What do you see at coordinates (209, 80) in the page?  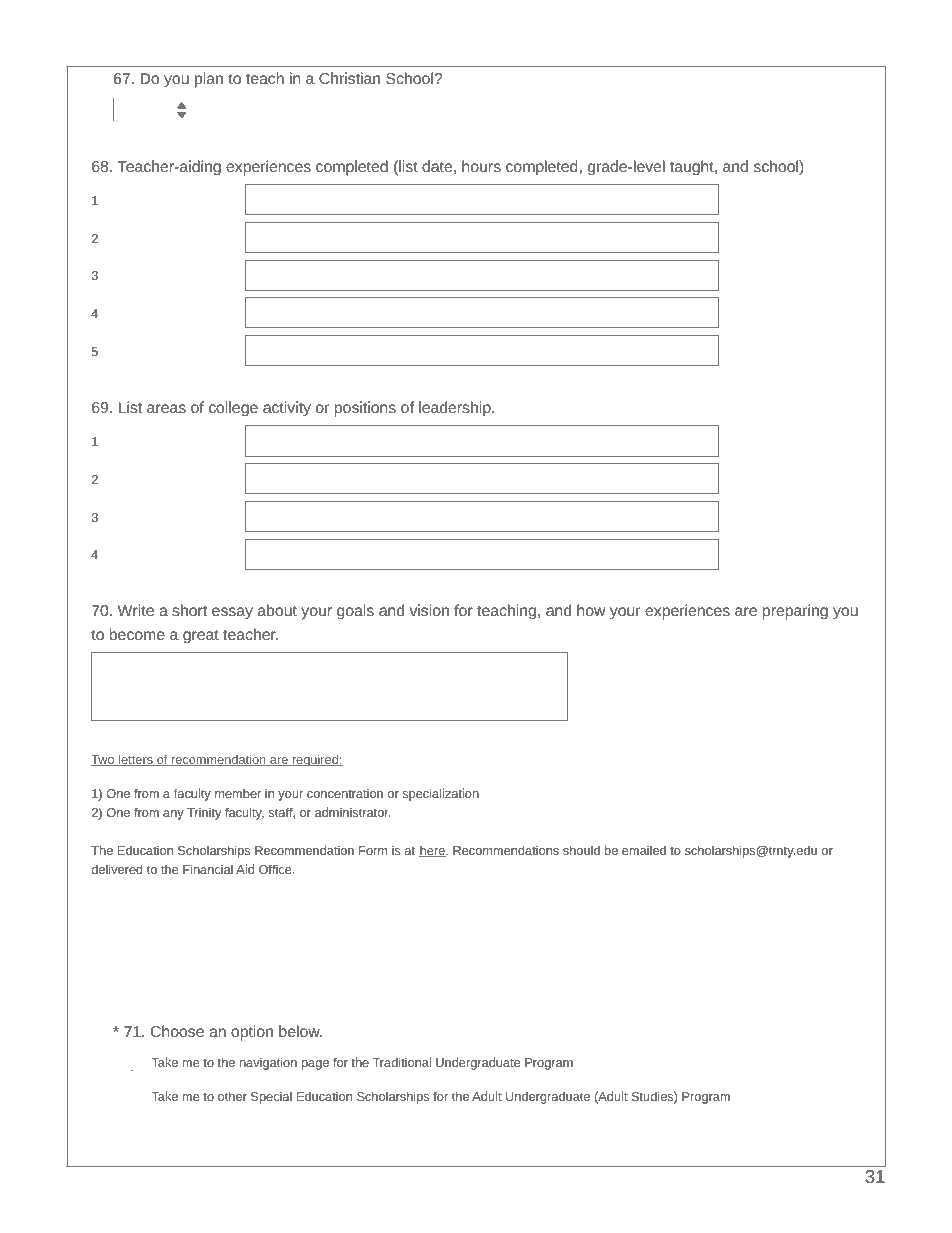 I see `plan` at bounding box center [209, 80].
